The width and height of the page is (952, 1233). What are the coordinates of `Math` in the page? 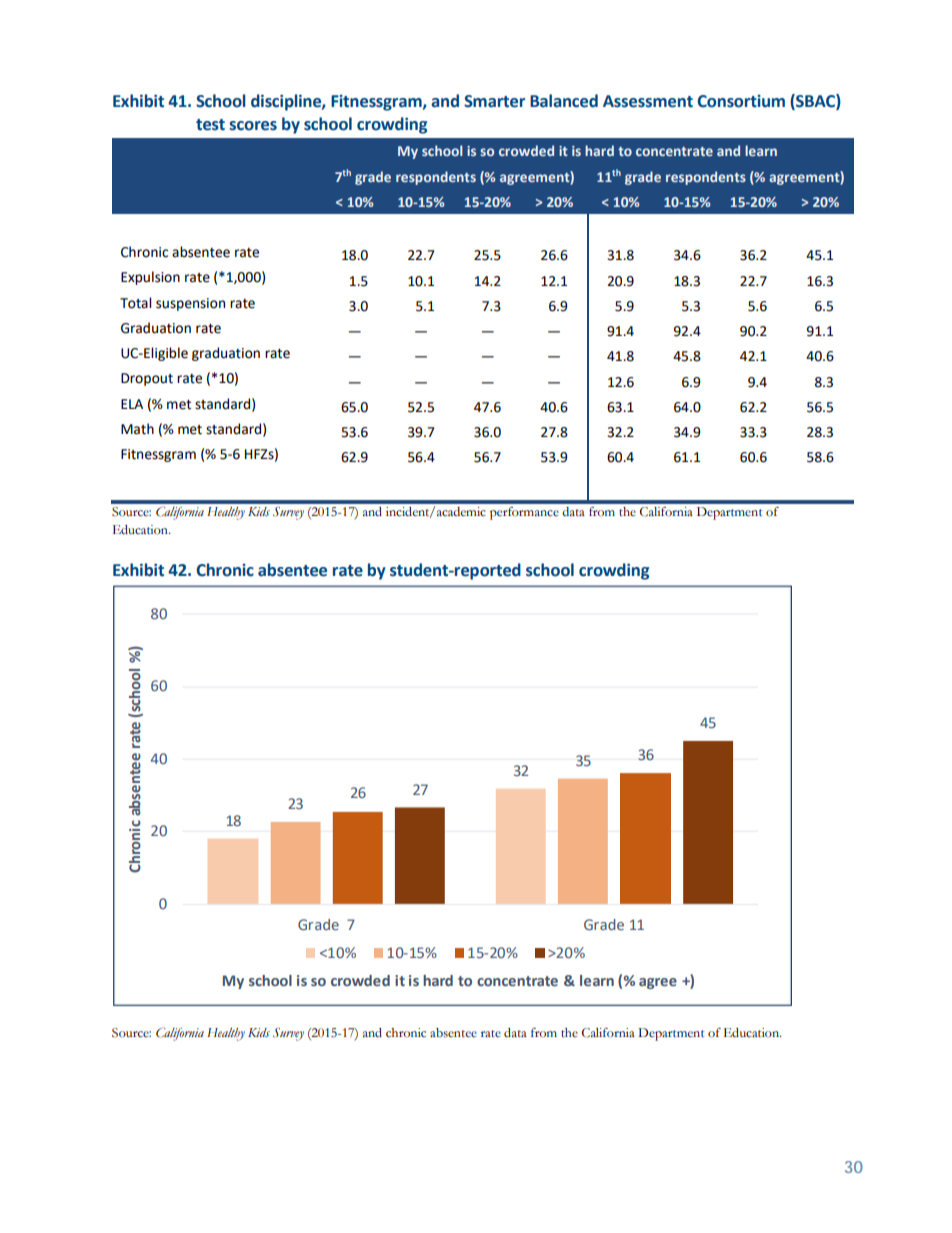 It's located at (137, 429).
